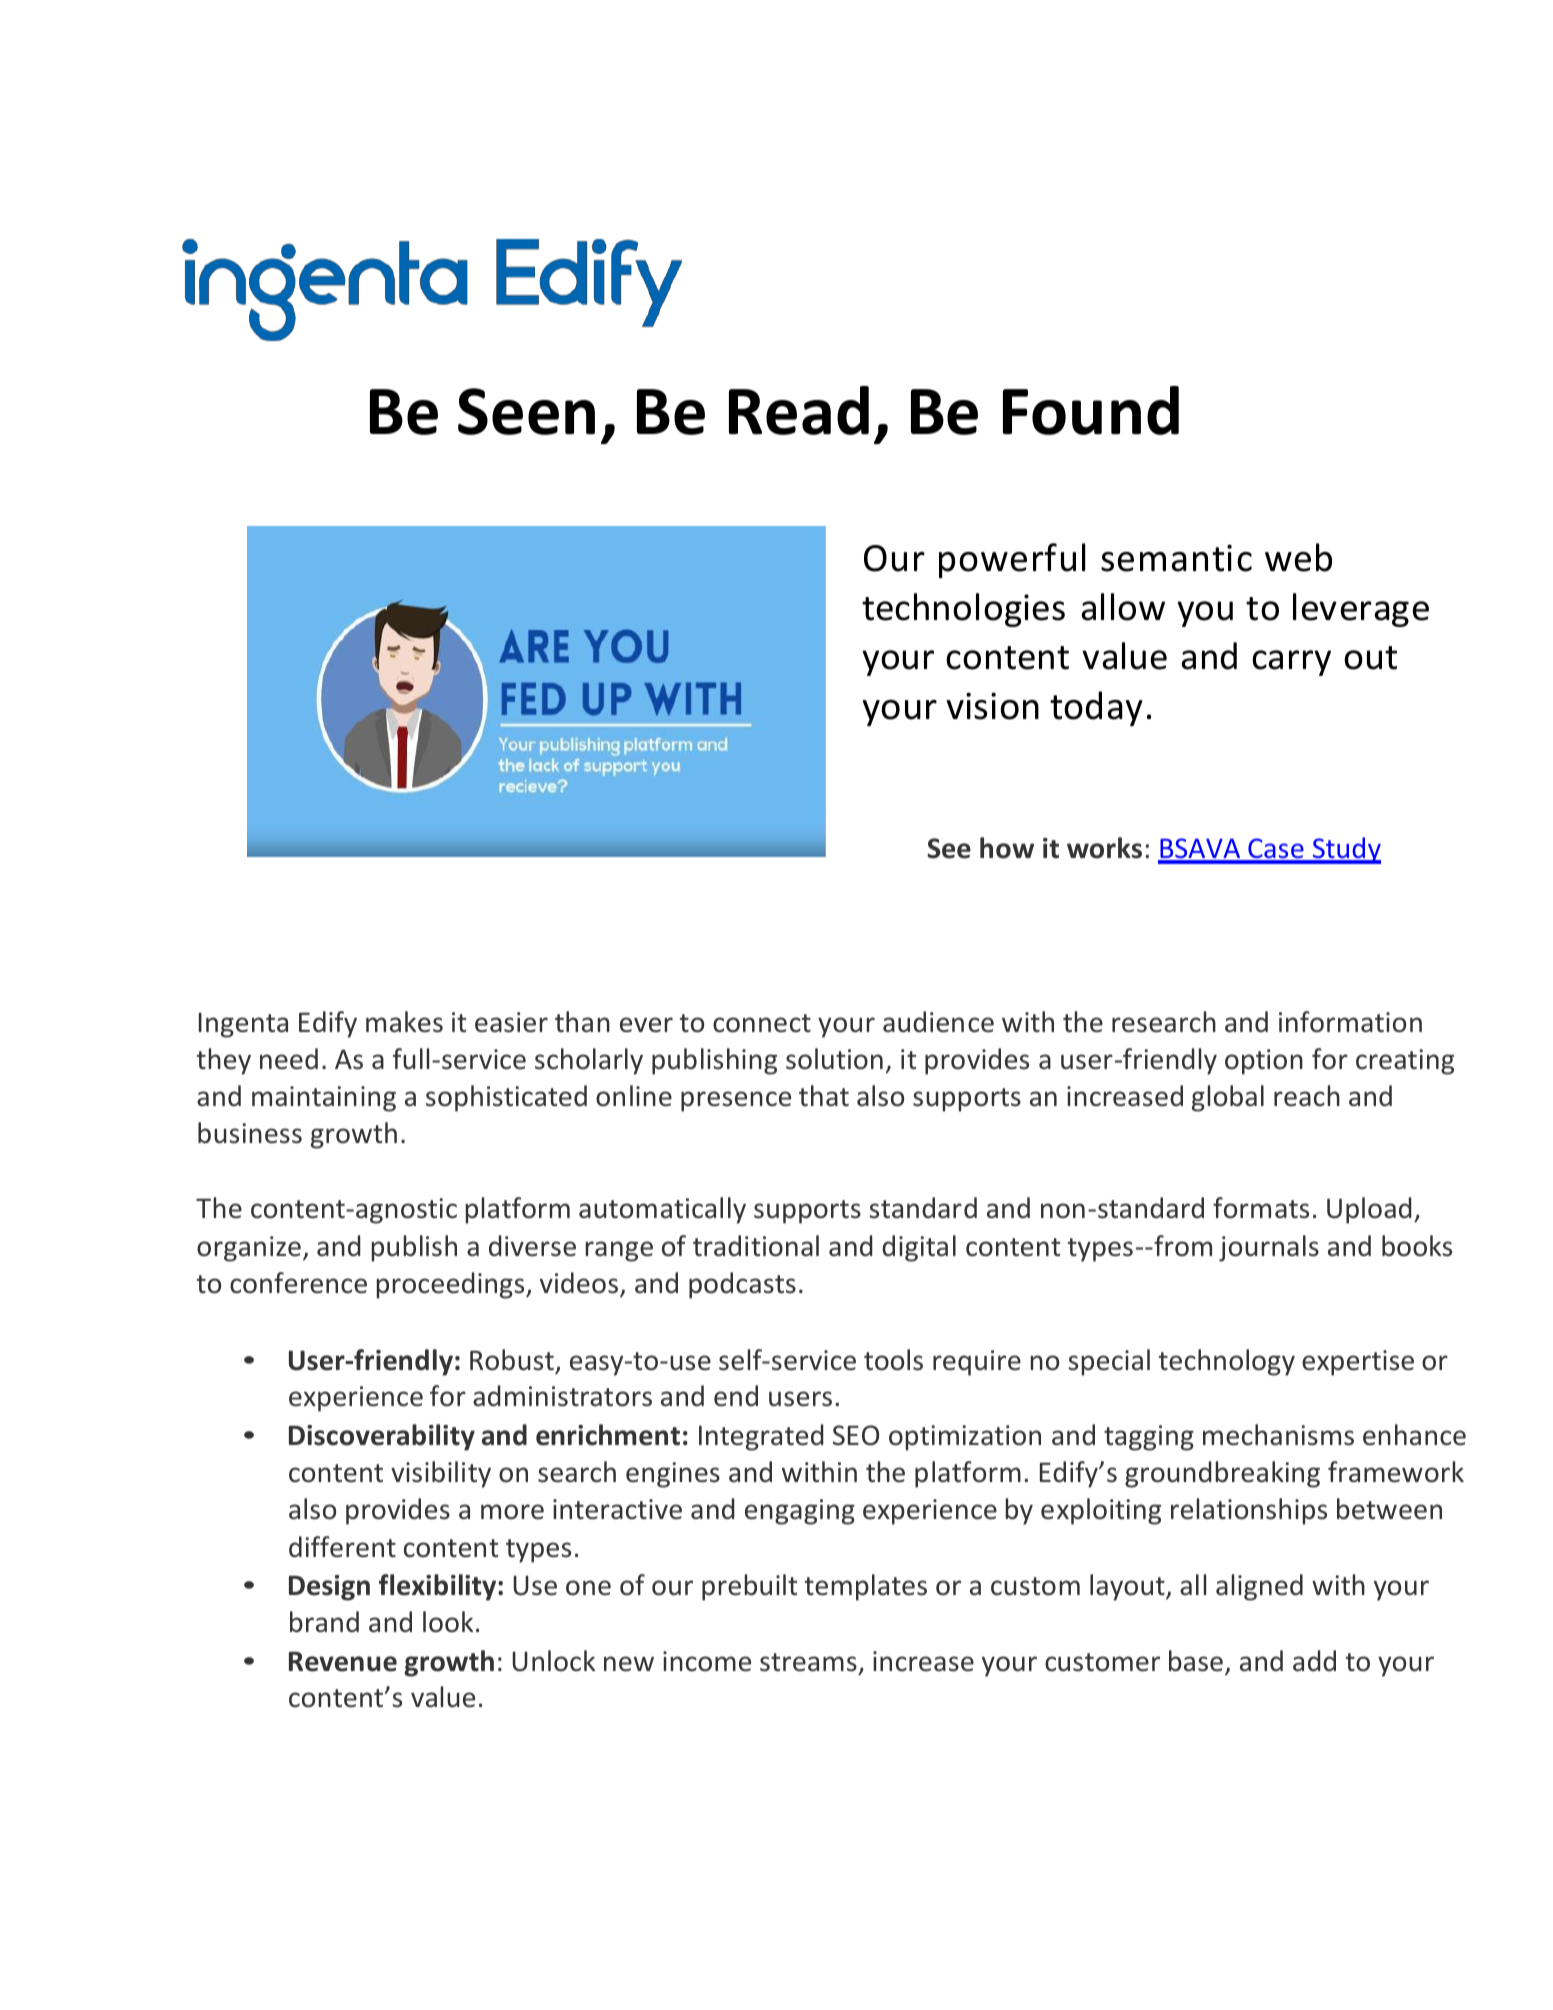  What do you see at coordinates (526, 411) in the screenshot?
I see `Seen` at bounding box center [526, 411].
